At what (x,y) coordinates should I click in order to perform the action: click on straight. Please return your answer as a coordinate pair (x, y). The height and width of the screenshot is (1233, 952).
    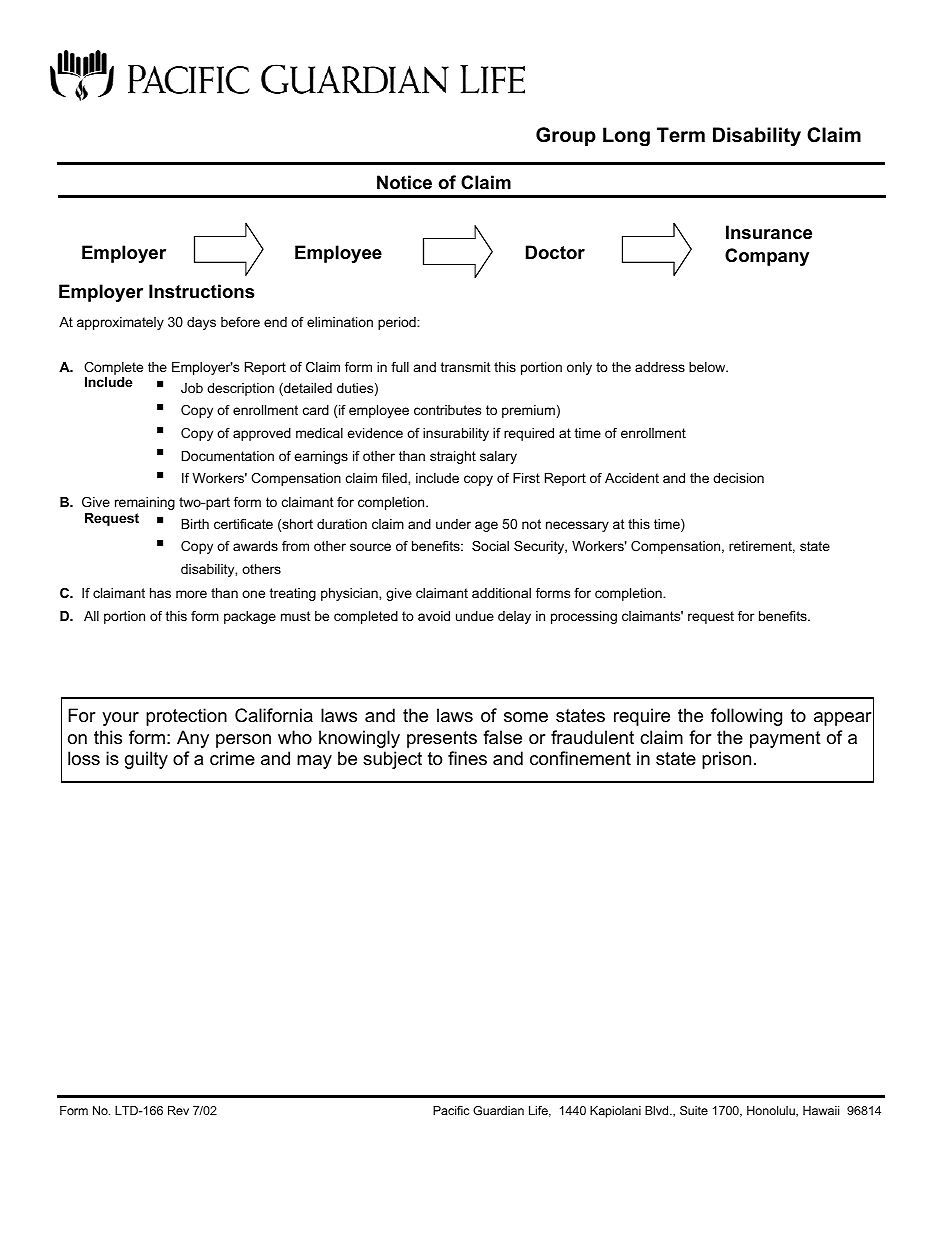
    Looking at the image, I should click on (453, 457).
